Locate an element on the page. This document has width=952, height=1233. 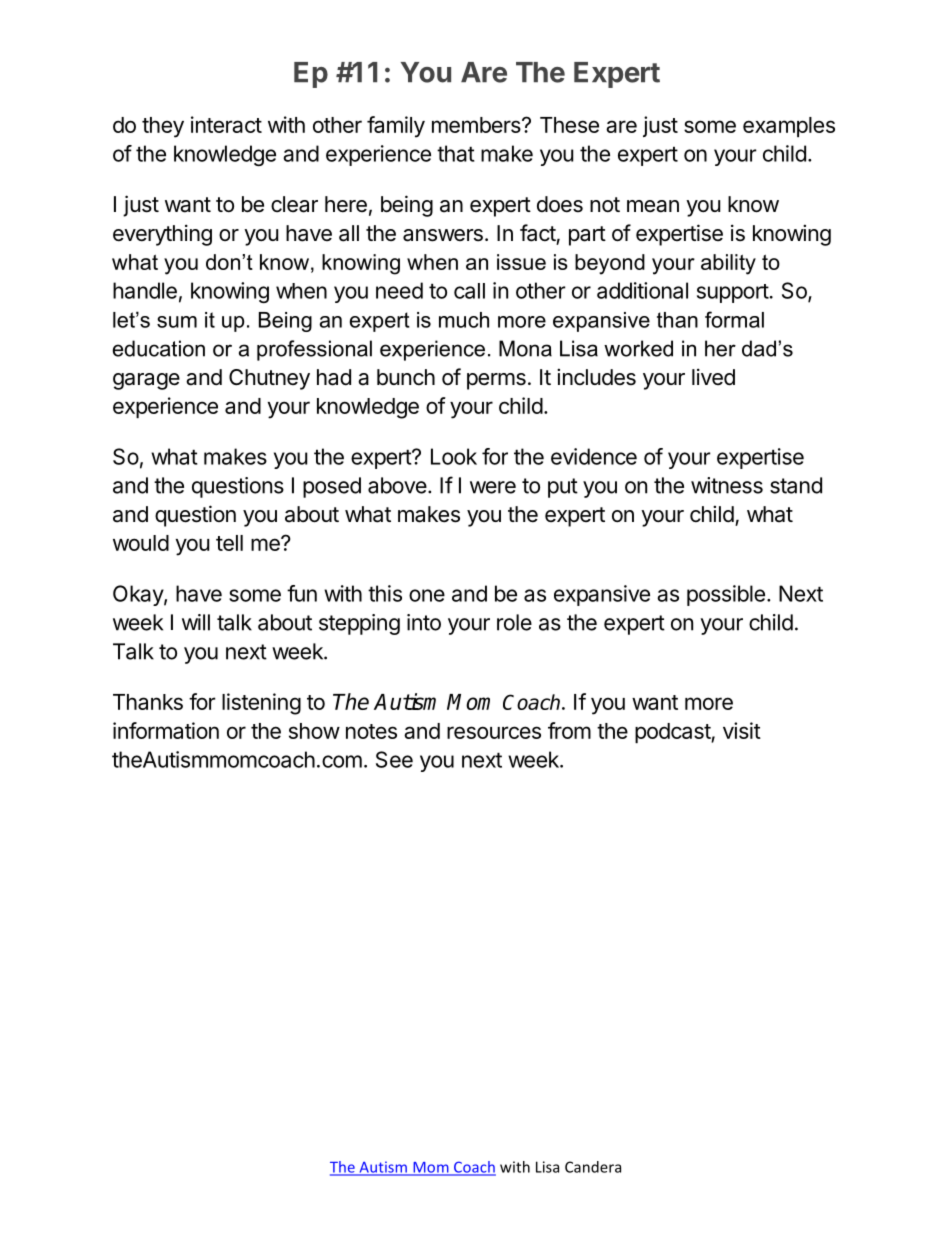
interact is located at coordinates (226, 124).
